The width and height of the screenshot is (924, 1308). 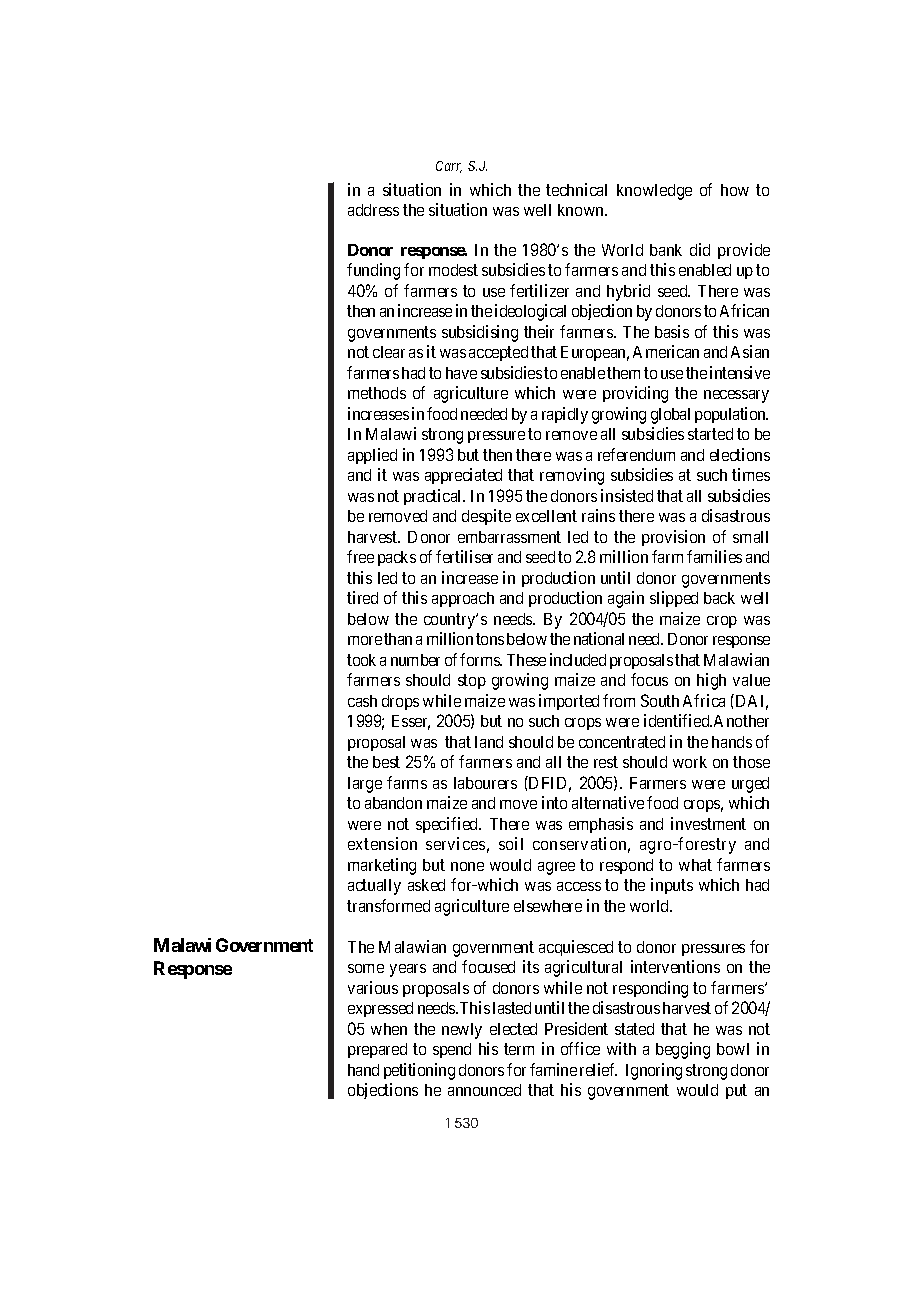 I want to click on than, so click(x=398, y=639).
